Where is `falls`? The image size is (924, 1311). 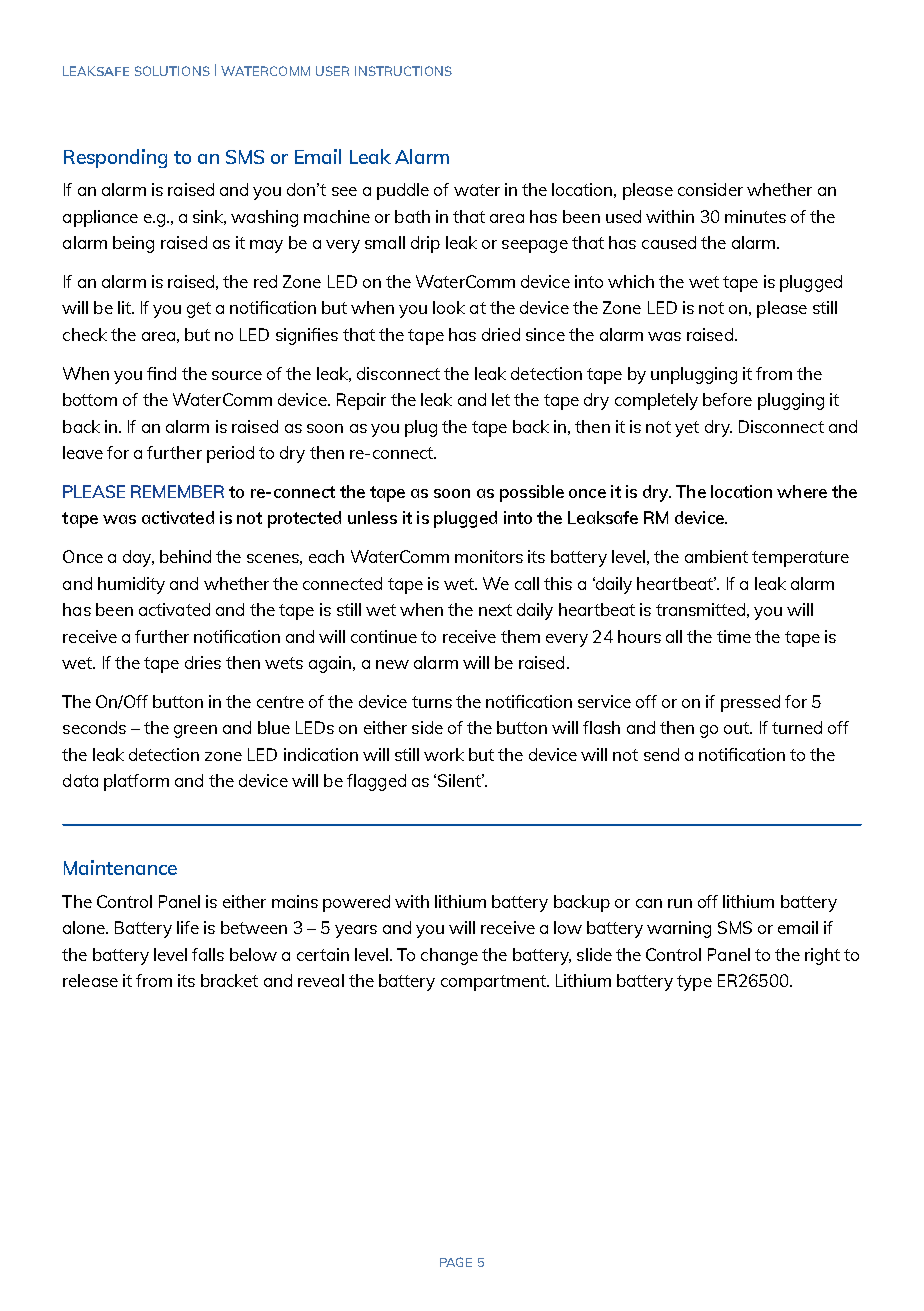 falls is located at coordinates (208, 954).
